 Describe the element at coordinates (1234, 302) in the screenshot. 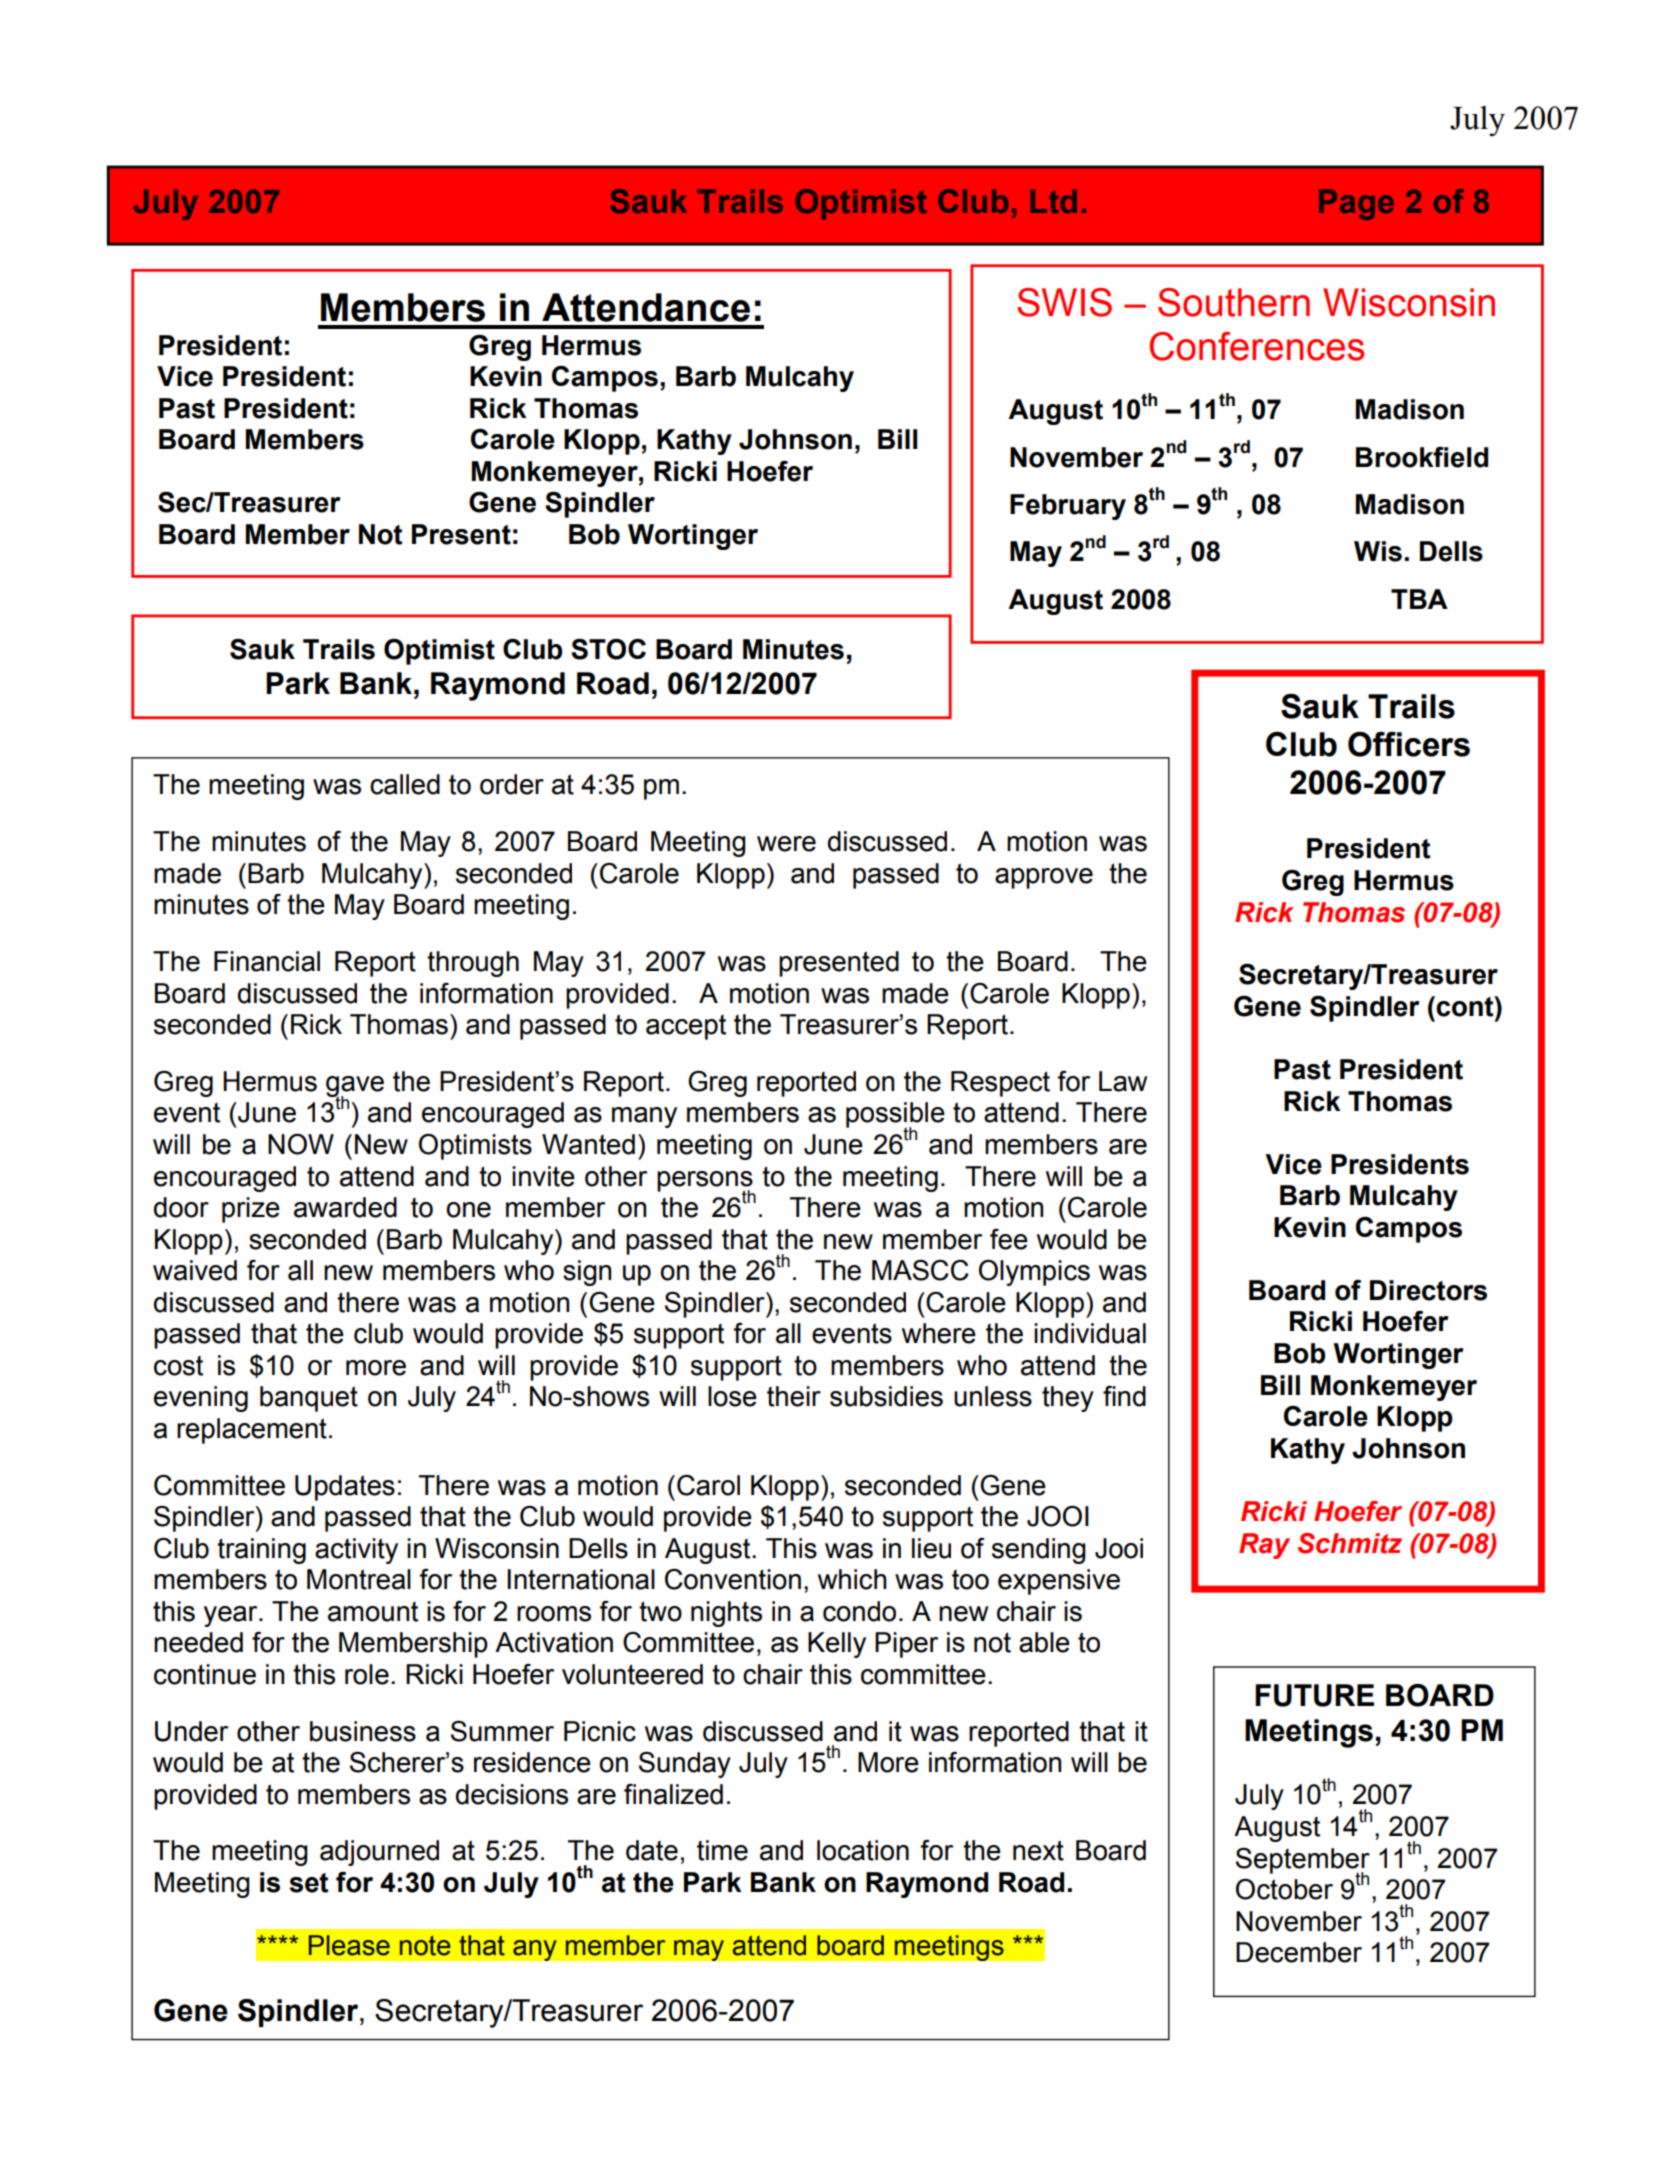

I see `Southern` at that location.
